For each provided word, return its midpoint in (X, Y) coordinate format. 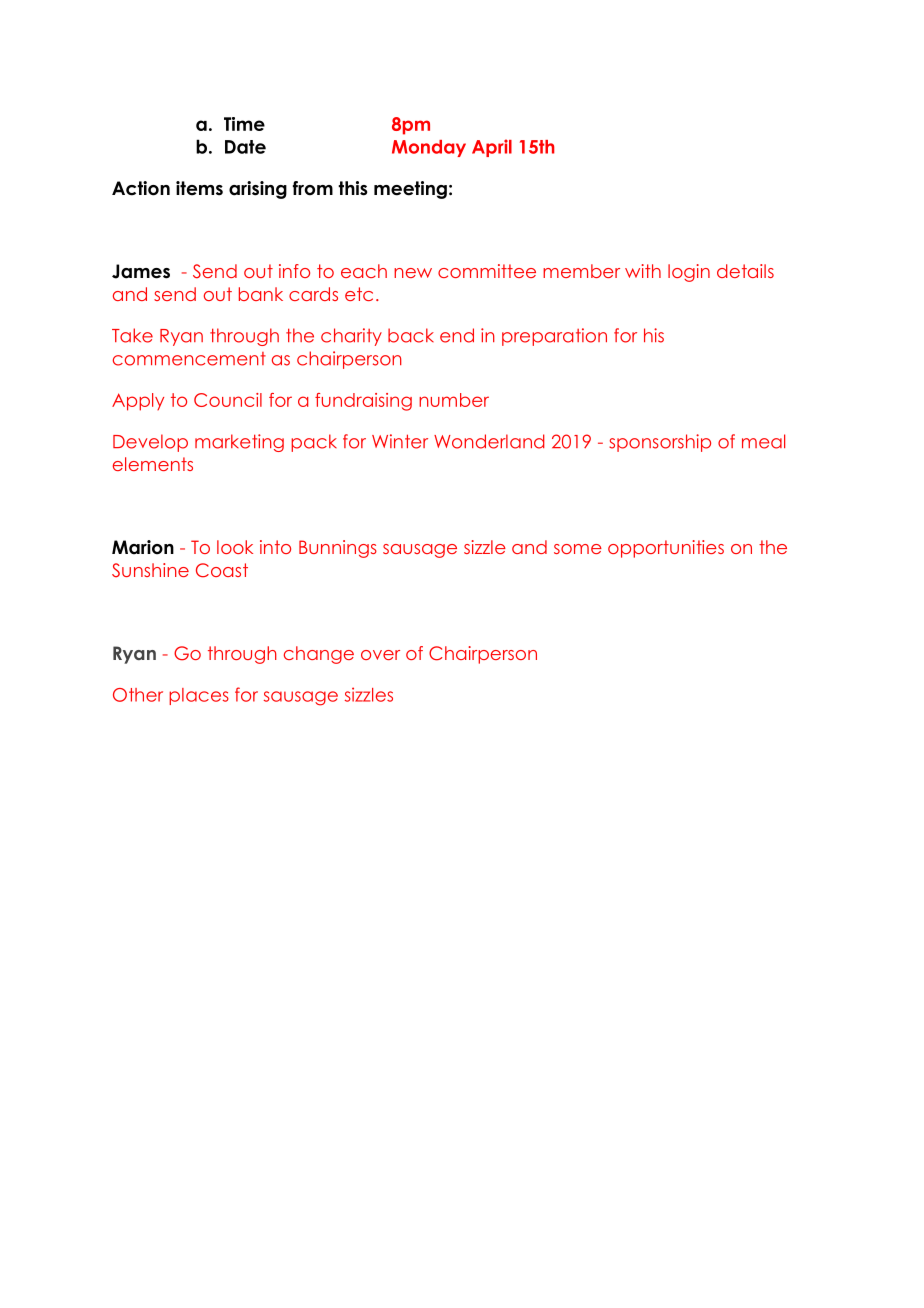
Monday (429, 148)
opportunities (666, 549)
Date (245, 147)
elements (153, 464)
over (380, 655)
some (578, 549)
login (689, 273)
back (411, 335)
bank (261, 294)
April (492, 148)
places (199, 696)
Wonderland (489, 441)
